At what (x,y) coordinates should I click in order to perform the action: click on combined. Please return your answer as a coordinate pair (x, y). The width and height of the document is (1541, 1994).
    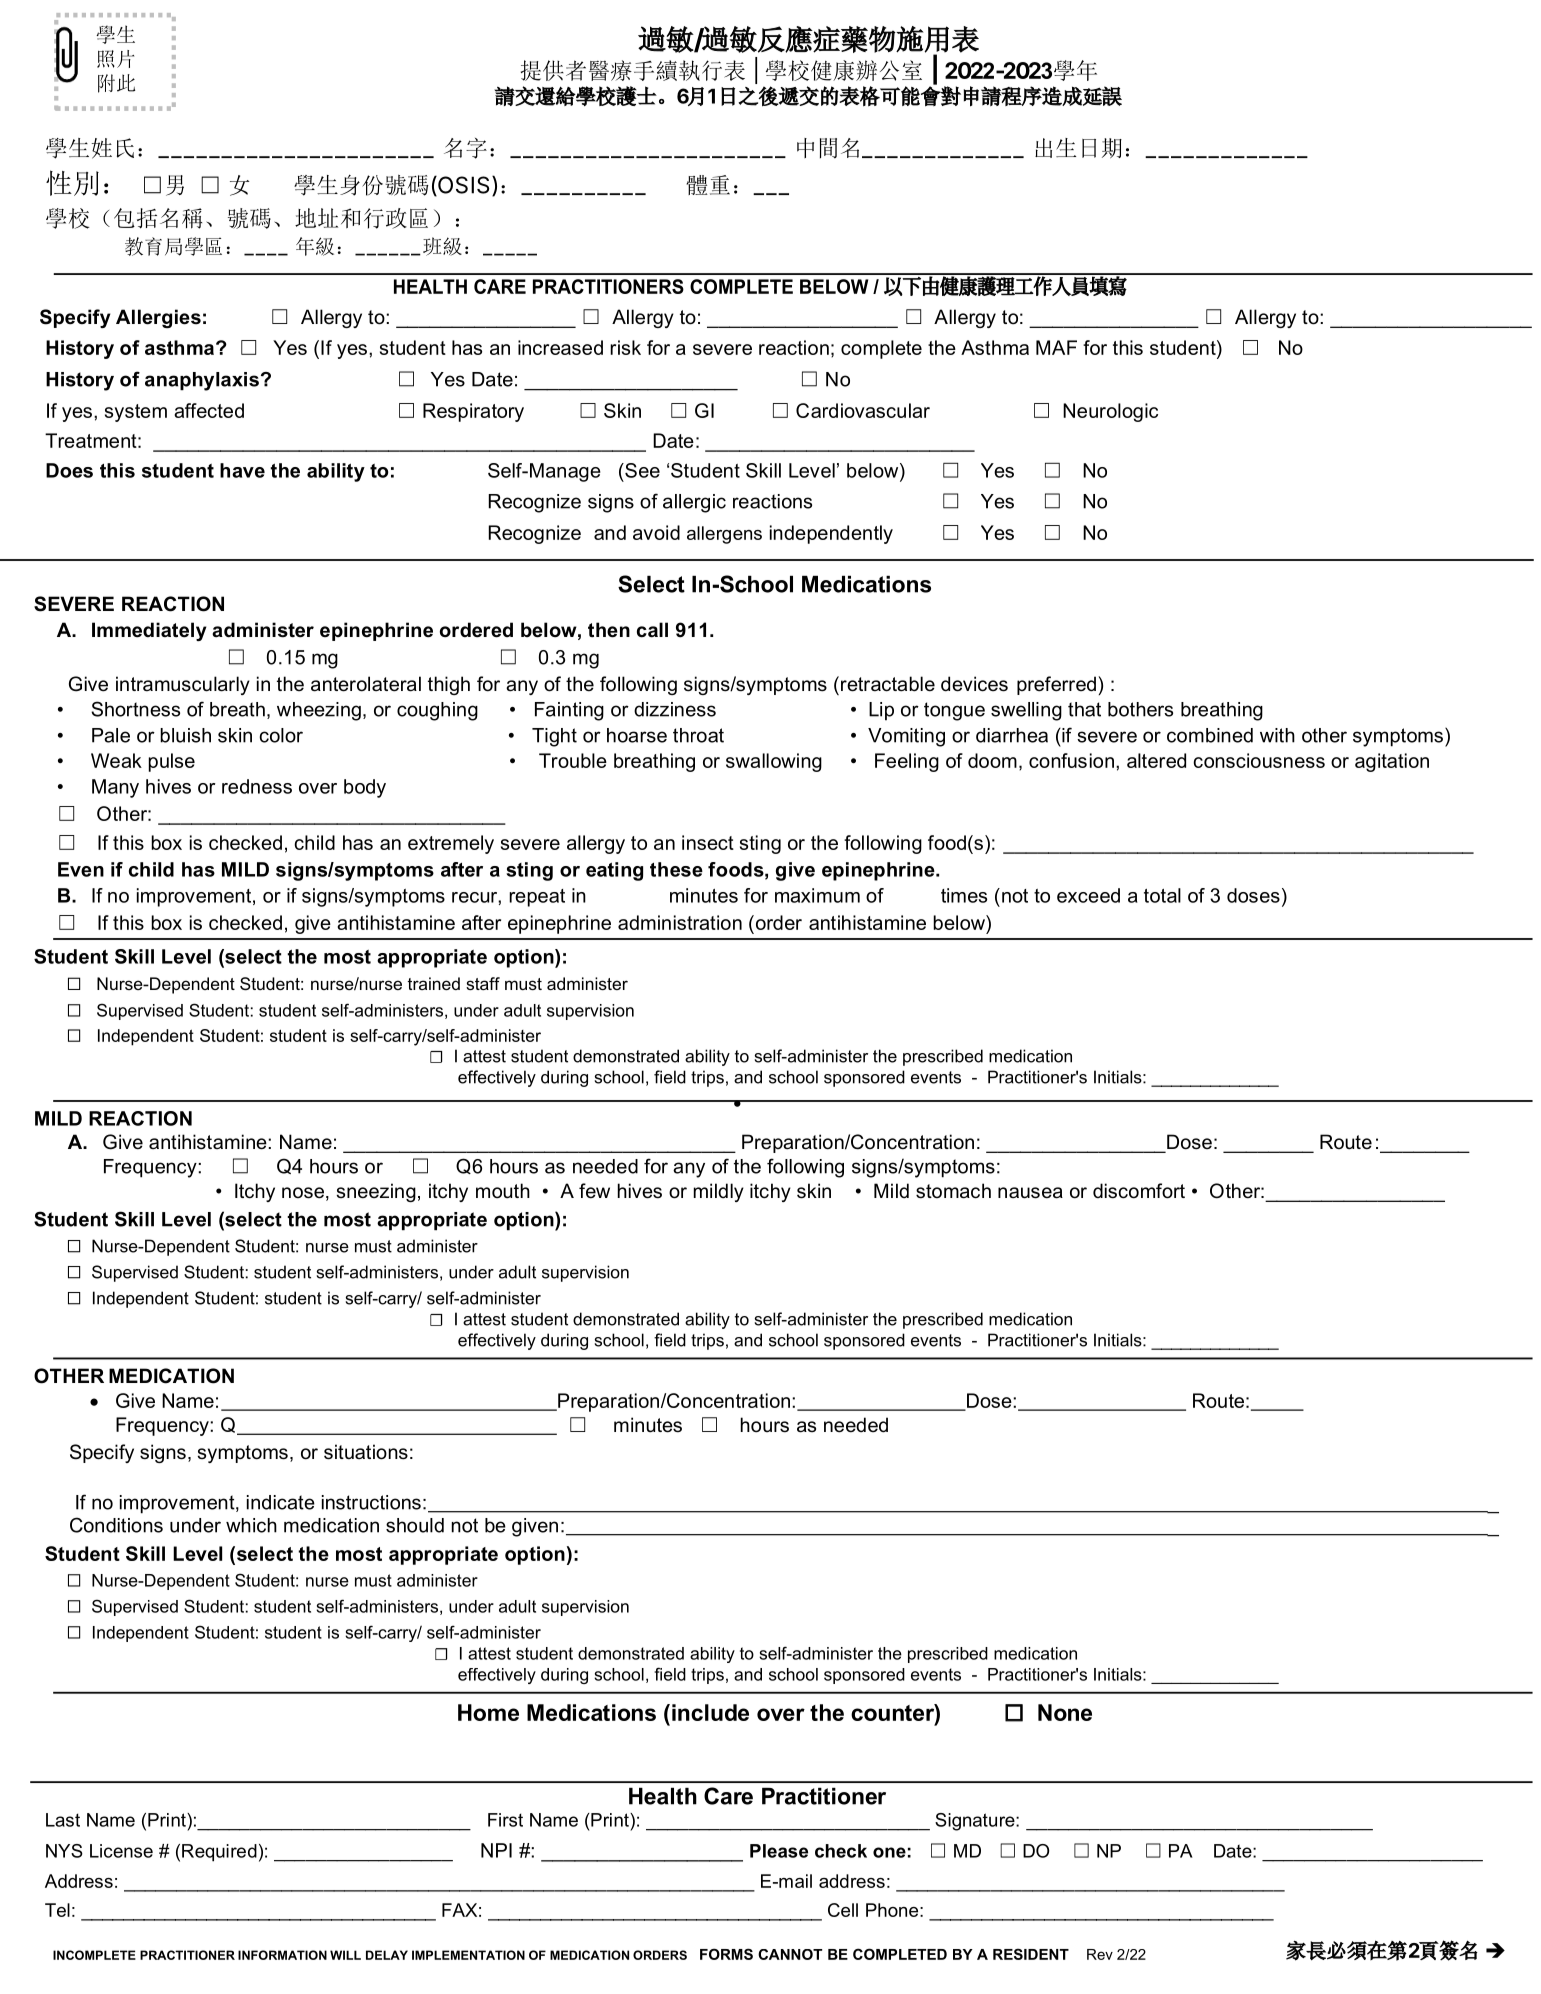
    Looking at the image, I should click on (1210, 735).
